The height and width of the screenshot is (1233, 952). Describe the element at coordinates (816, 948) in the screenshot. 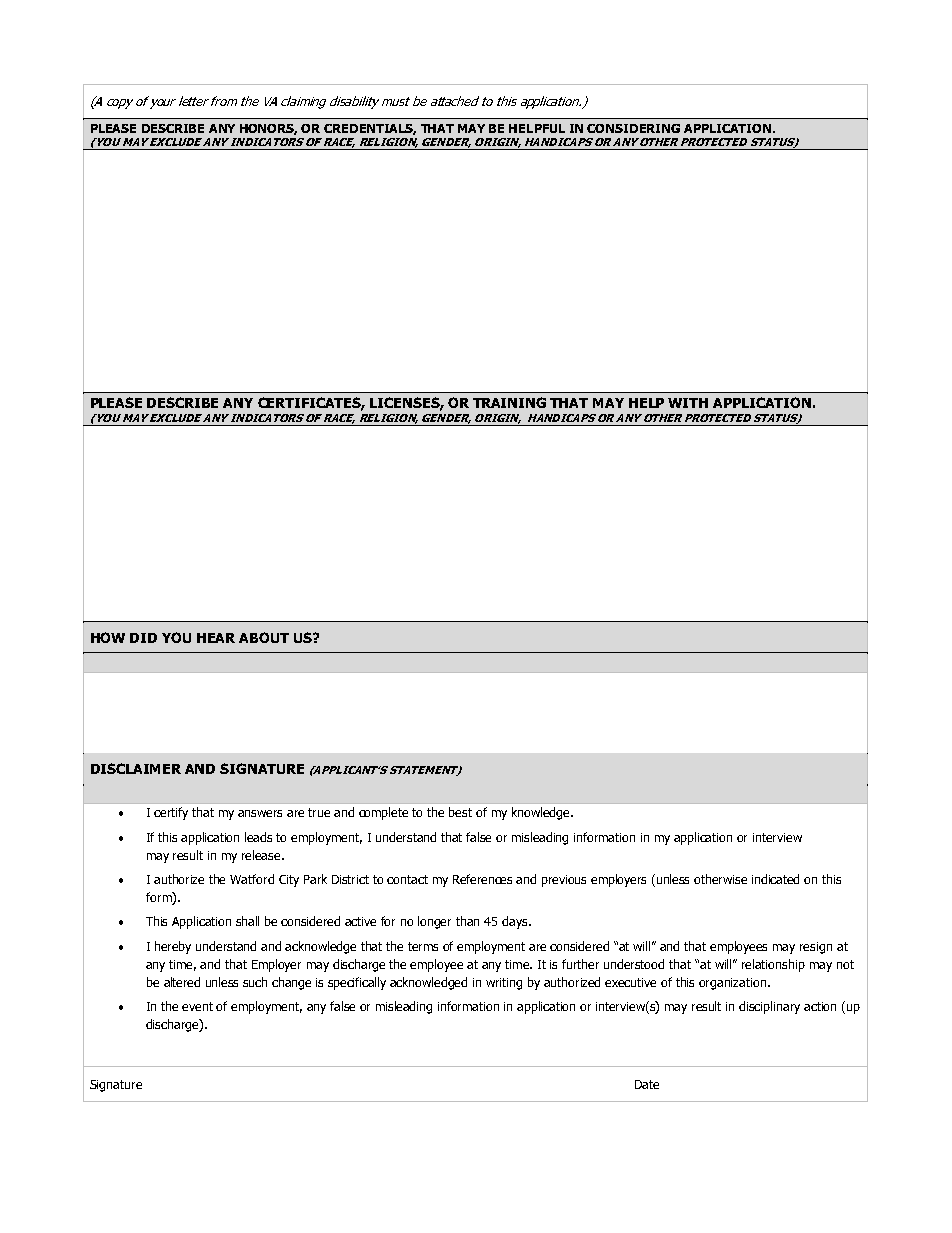

I see `resign` at that location.
